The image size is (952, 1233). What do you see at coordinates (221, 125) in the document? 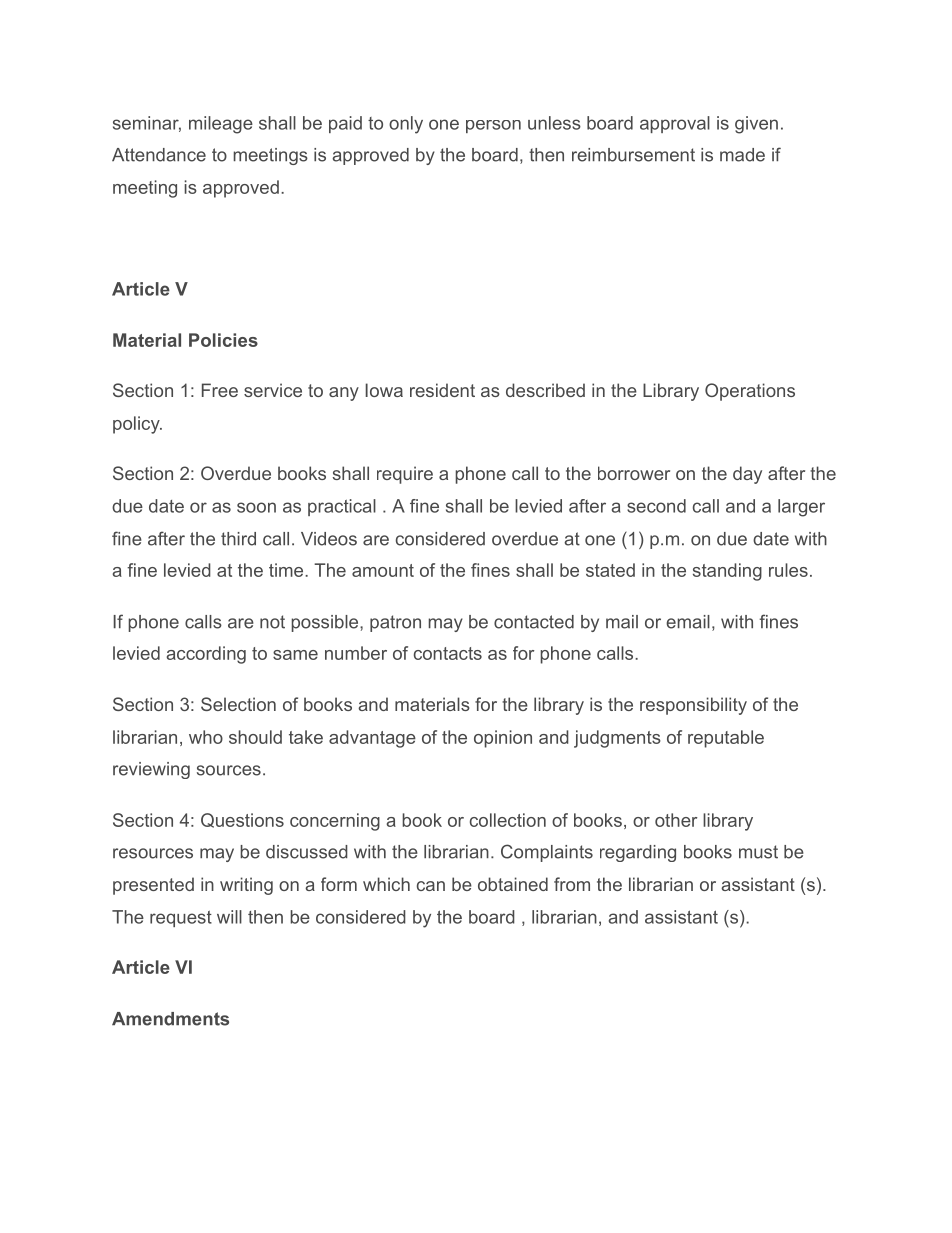
I see `mileage` at bounding box center [221, 125].
